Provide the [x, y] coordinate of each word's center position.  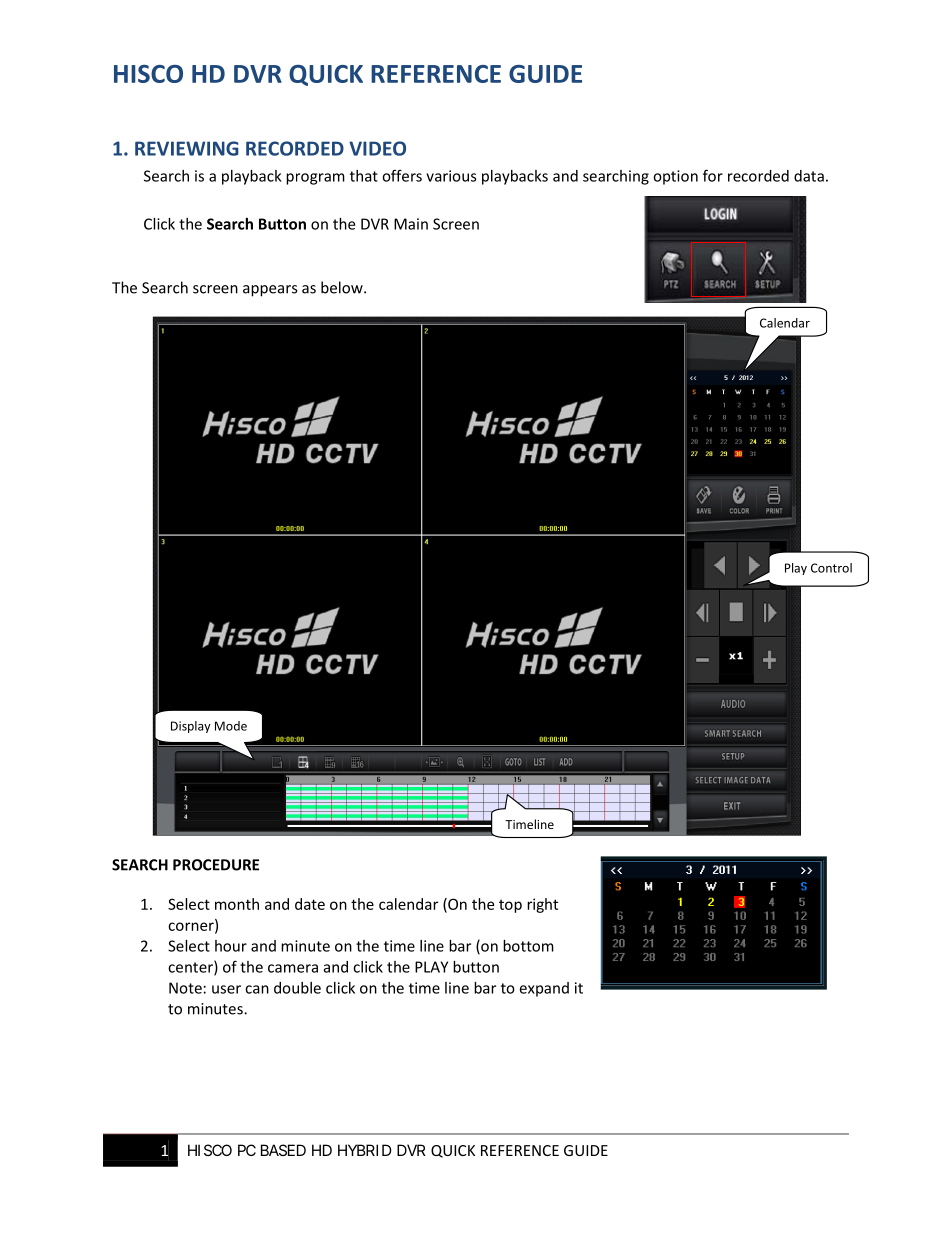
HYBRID [365, 1150]
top [510, 906]
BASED [283, 1150]
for [713, 175]
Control [831, 568]
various [451, 176]
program [315, 179]
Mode [231, 726]
